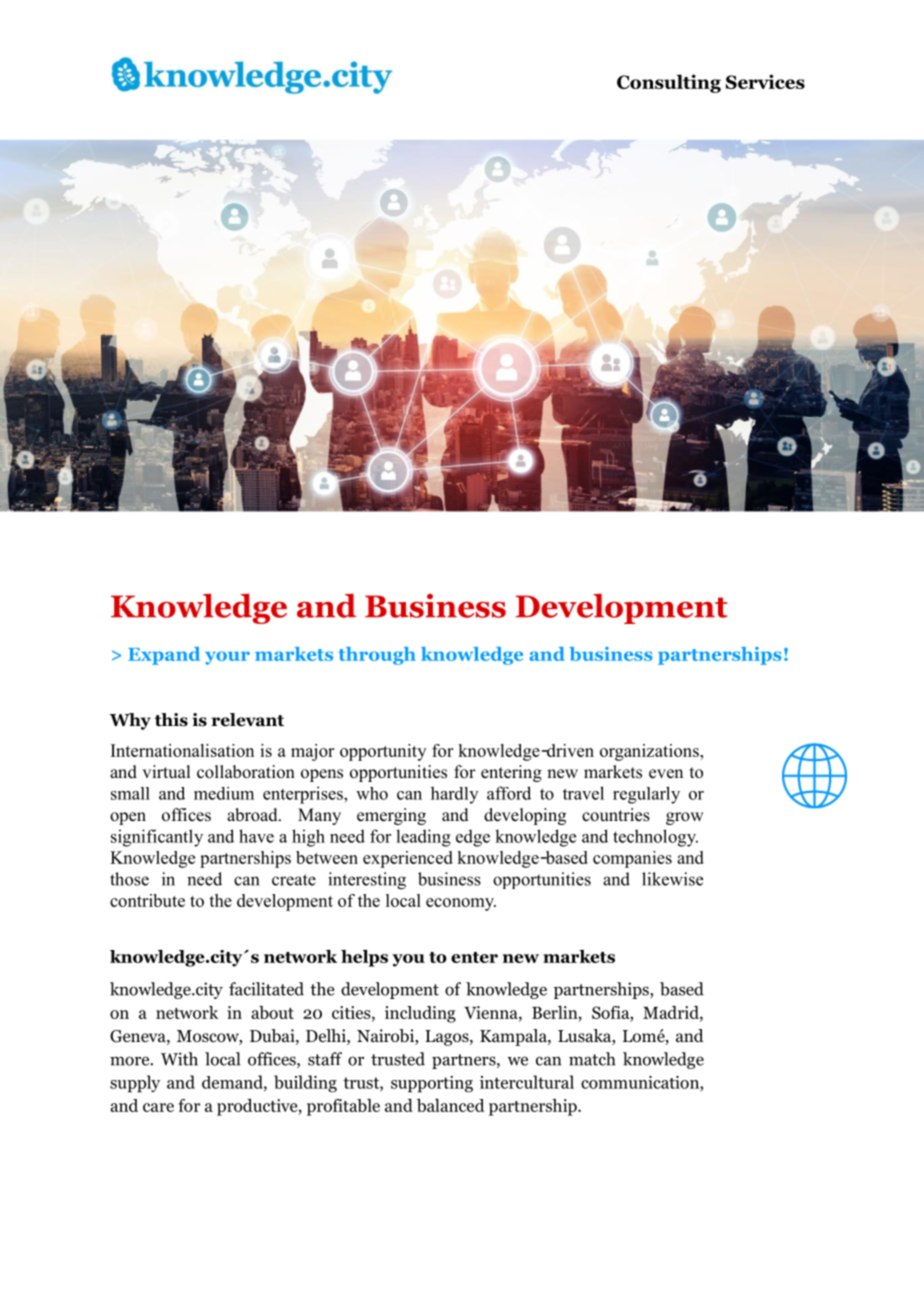  I want to click on through, so click(377, 656).
